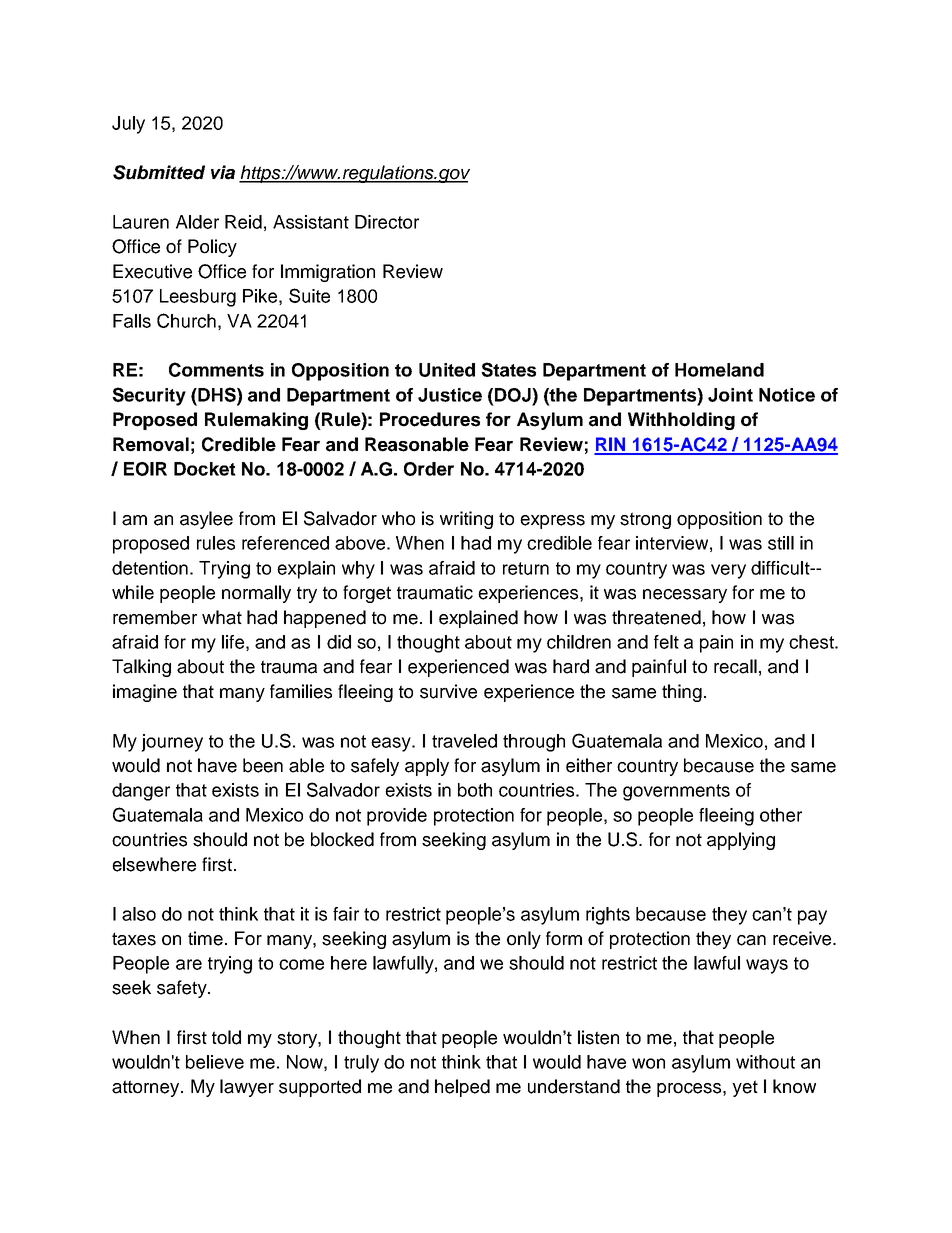 The height and width of the document is (1233, 952). I want to click on governments, so click(676, 792).
